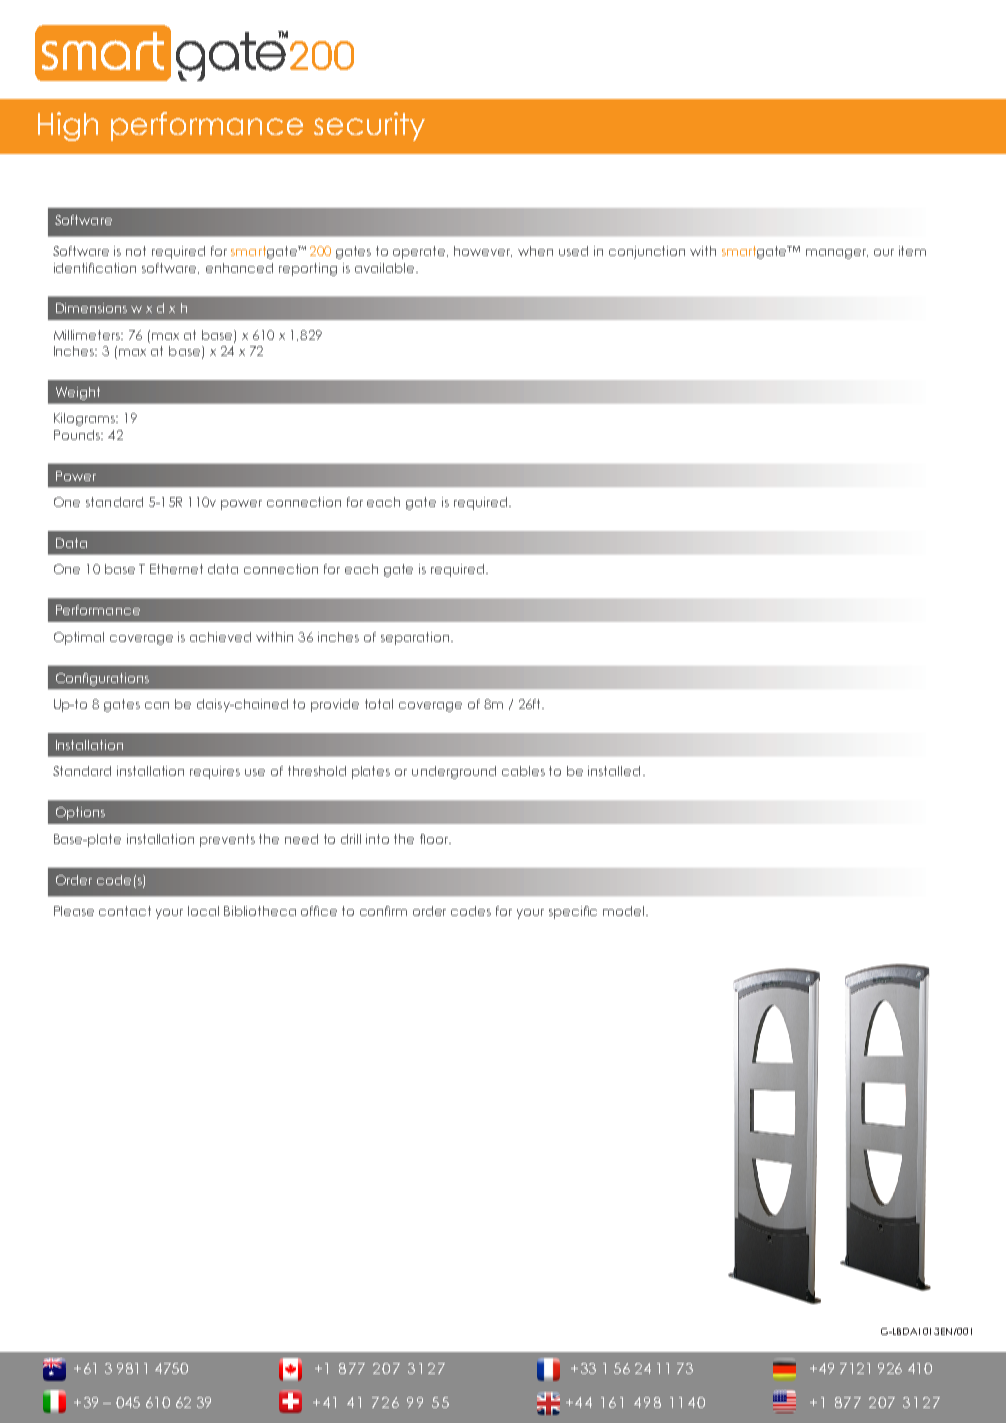 The width and height of the screenshot is (1006, 1423). Describe the element at coordinates (573, 912) in the screenshot. I see `specific` at that location.
